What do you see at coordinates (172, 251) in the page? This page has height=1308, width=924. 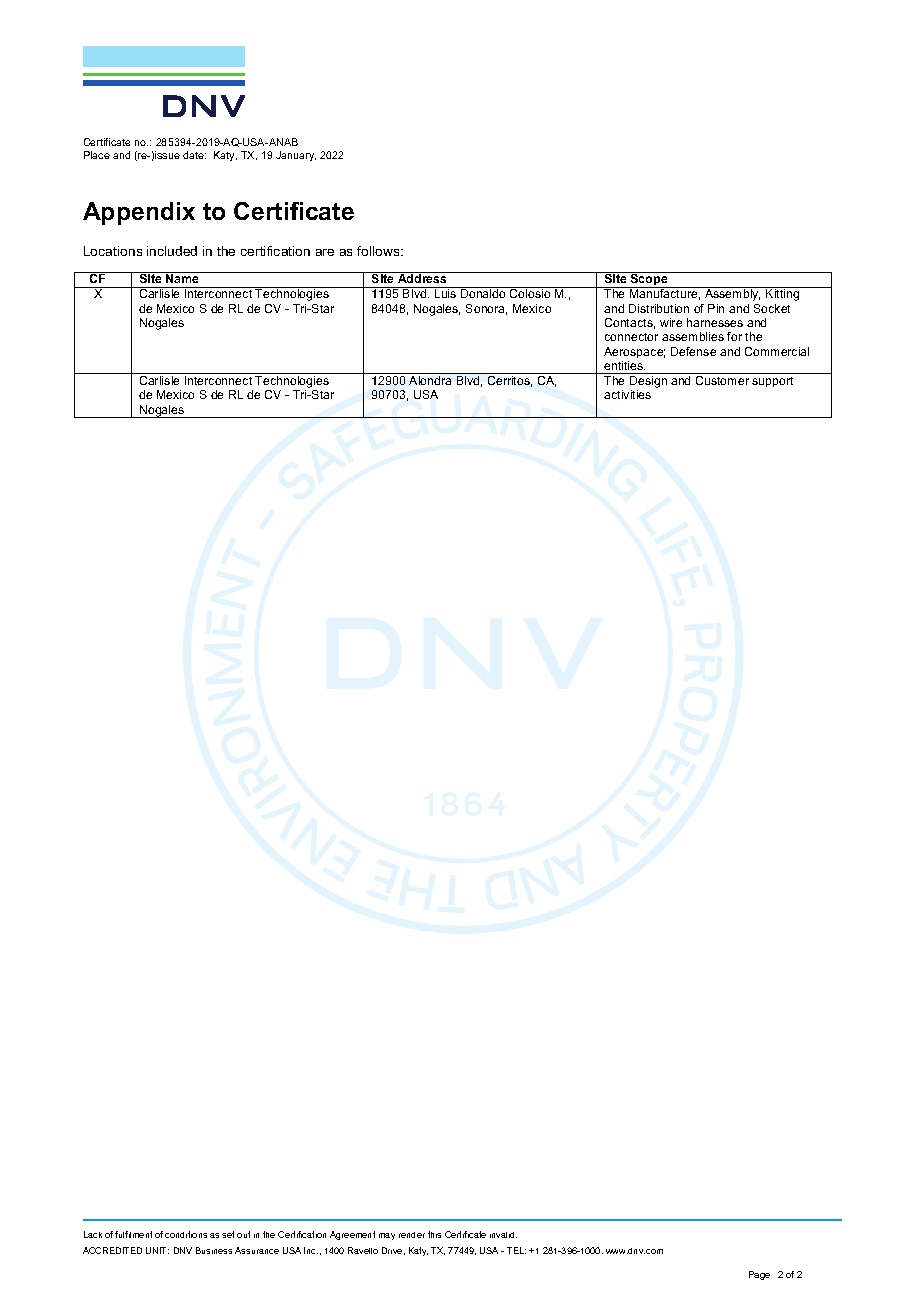 I see `included` at bounding box center [172, 251].
